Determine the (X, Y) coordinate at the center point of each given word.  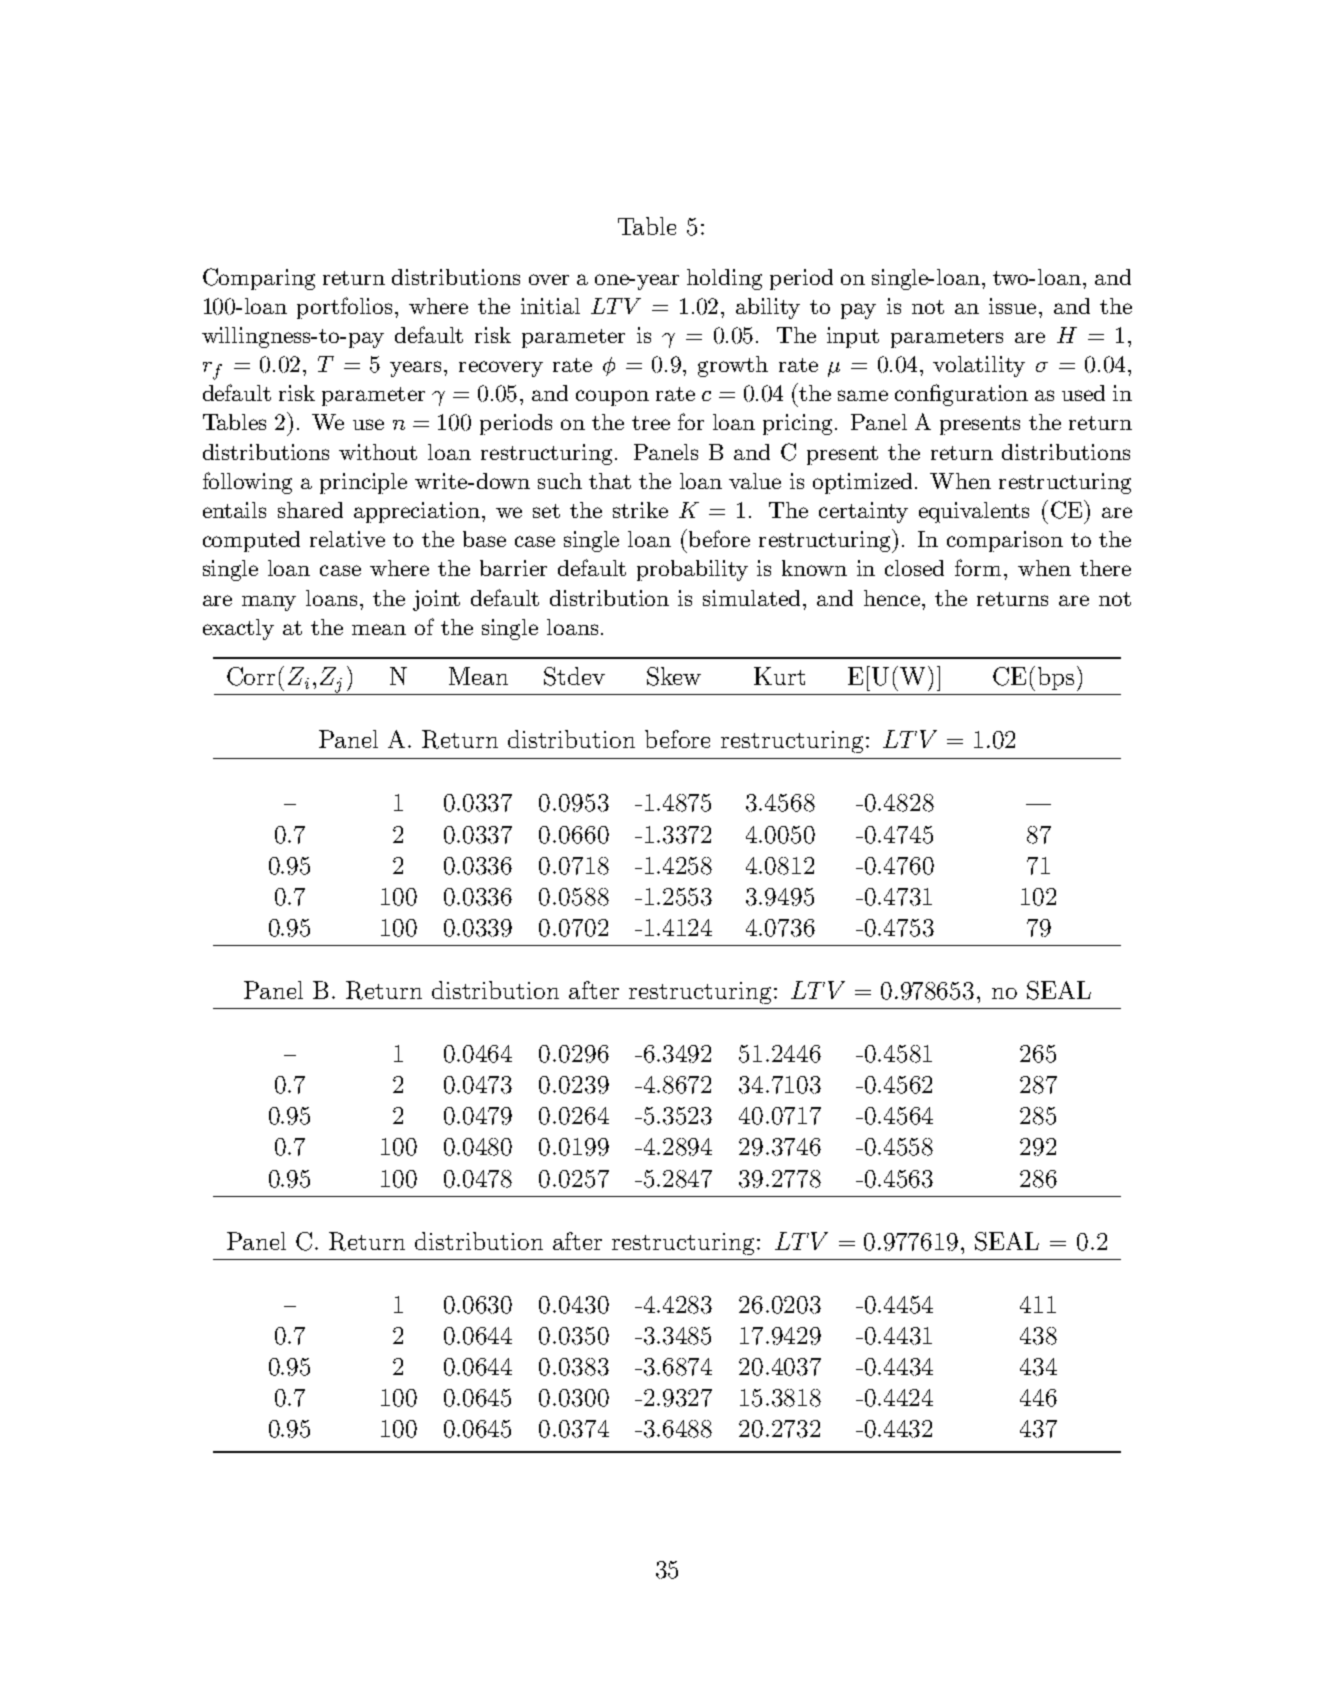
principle (363, 483)
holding (724, 279)
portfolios (344, 308)
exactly (238, 629)
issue (1012, 306)
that (610, 481)
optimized (862, 483)
